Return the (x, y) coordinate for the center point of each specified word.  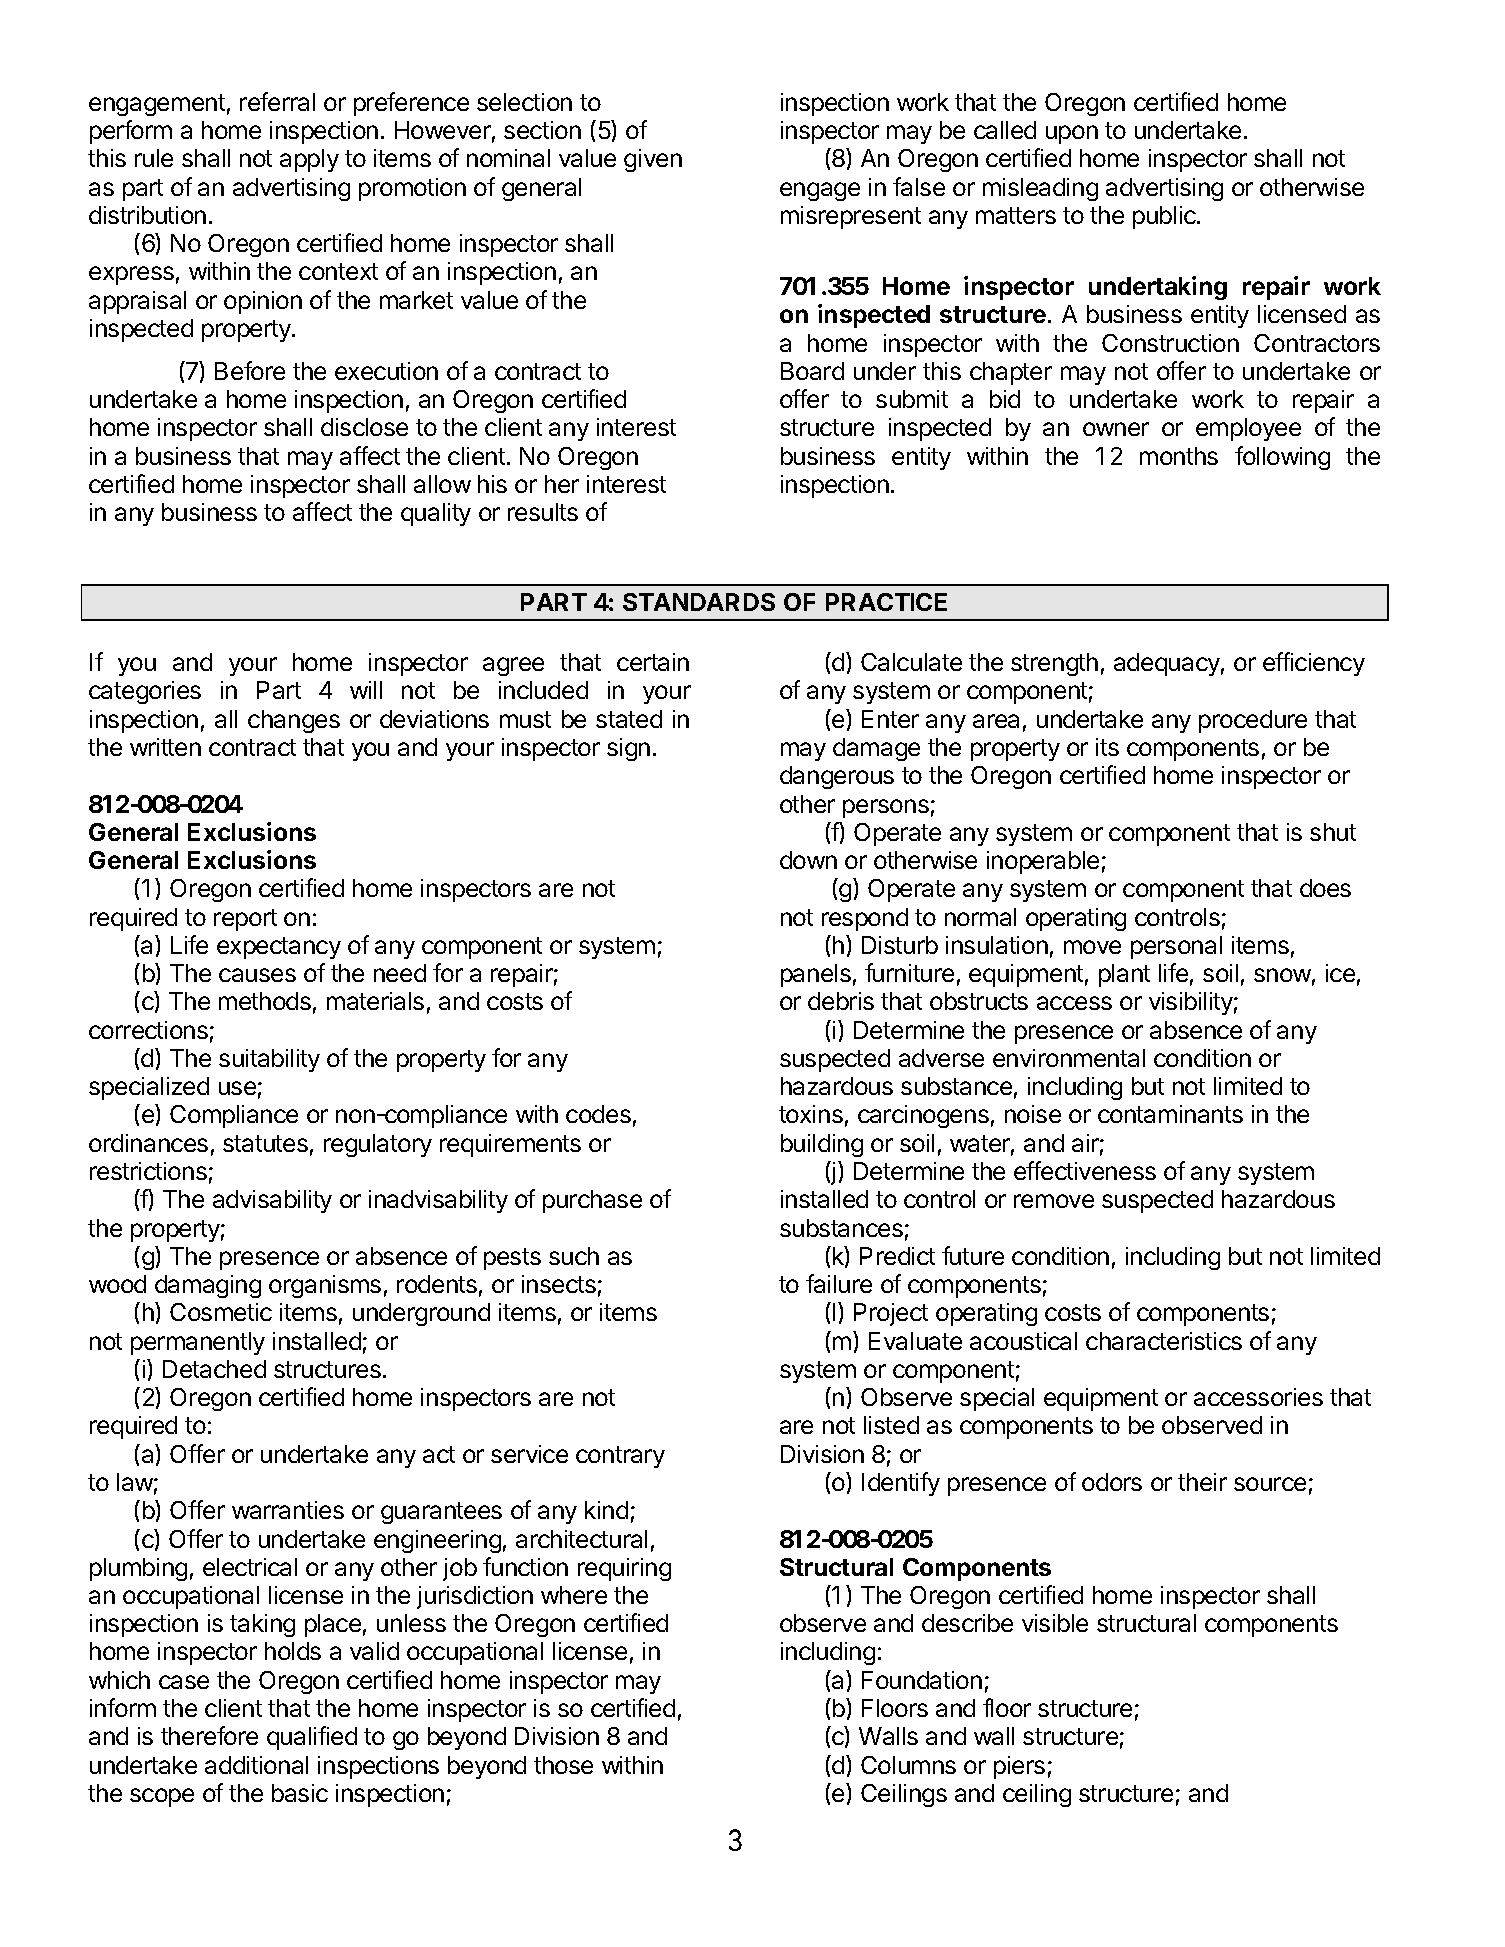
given (653, 160)
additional (256, 1765)
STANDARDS (699, 602)
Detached (214, 1369)
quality (436, 514)
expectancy (279, 948)
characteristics (1164, 1341)
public (1165, 217)
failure (839, 1283)
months (1179, 456)
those (563, 1765)
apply (309, 160)
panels (816, 975)
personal (1176, 947)
